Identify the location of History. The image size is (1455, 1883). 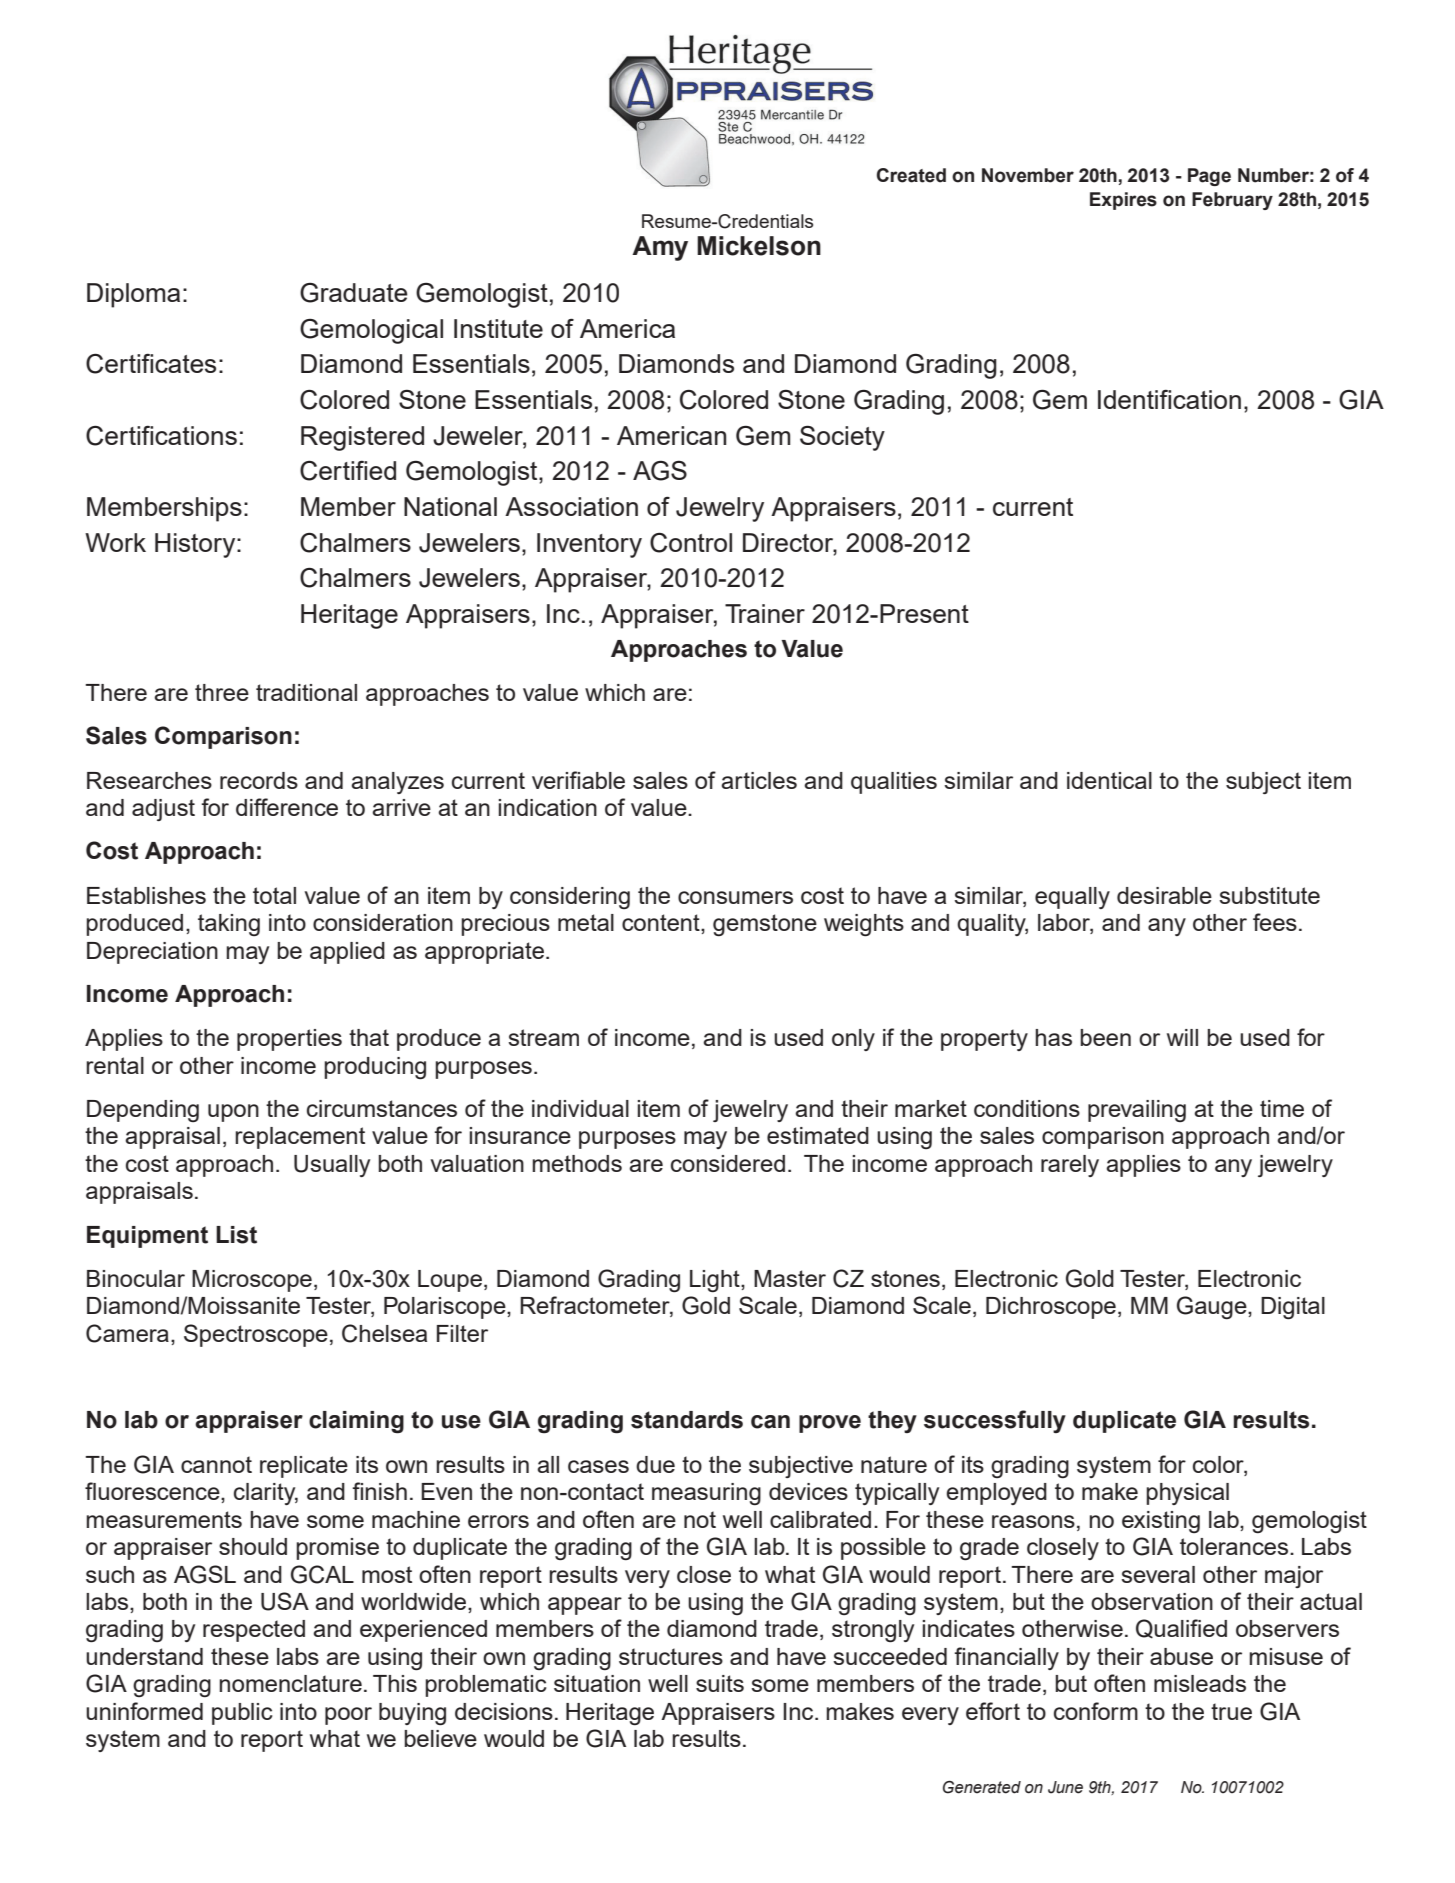
(196, 545).
